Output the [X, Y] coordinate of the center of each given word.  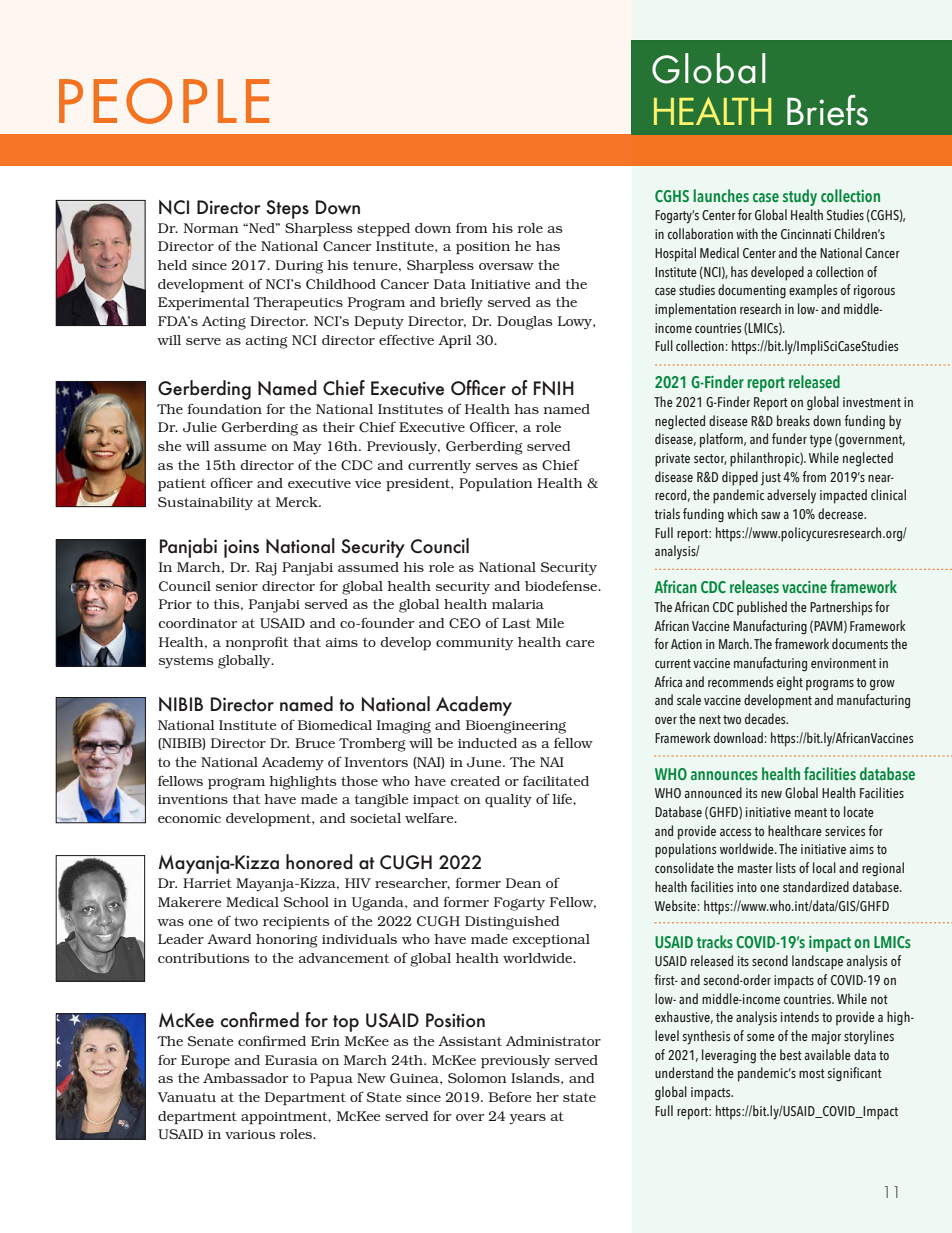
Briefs [827, 110]
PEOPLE [164, 101]
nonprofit [257, 643]
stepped [383, 230]
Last [516, 623]
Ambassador [245, 1078]
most [812, 1073]
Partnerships [841, 608]
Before [510, 1096]
